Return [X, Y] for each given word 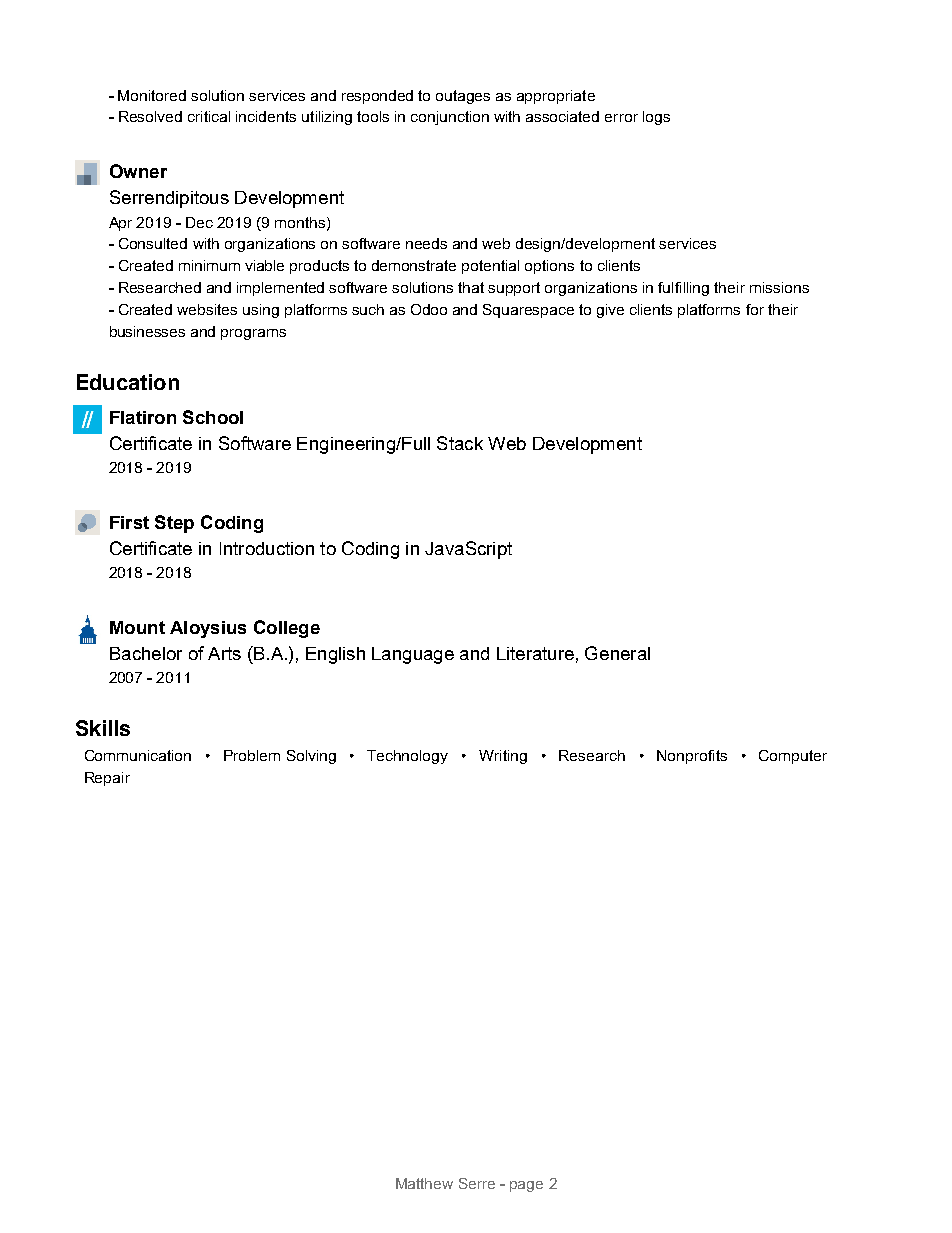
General [617, 653]
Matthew [424, 1183]
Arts [224, 653]
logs [656, 118]
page [526, 1186]
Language [413, 655]
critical [209, 116]
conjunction [450, 118]
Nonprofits [692, 757]
